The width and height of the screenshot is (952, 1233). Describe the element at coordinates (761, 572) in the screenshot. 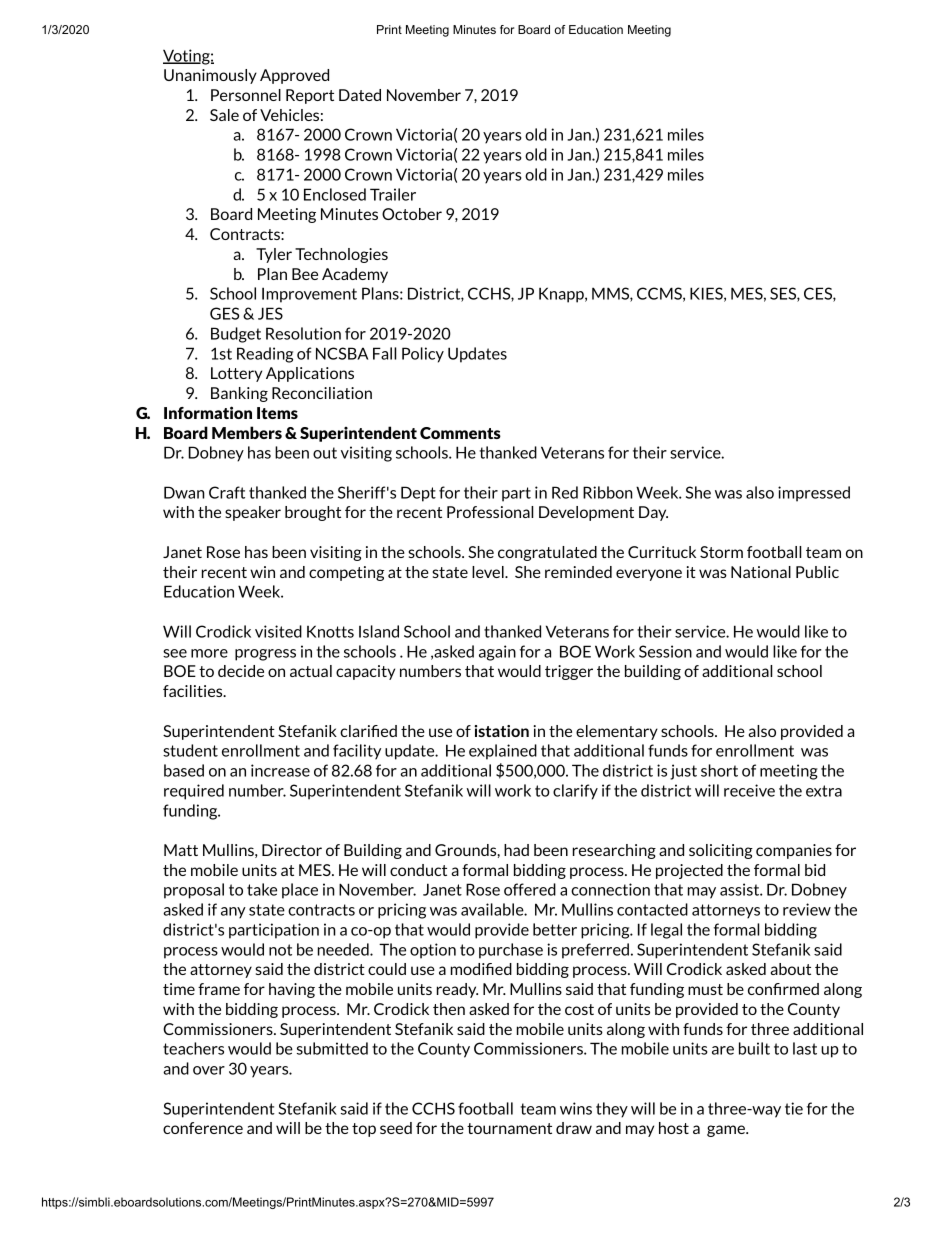

I see `National` at that location.
